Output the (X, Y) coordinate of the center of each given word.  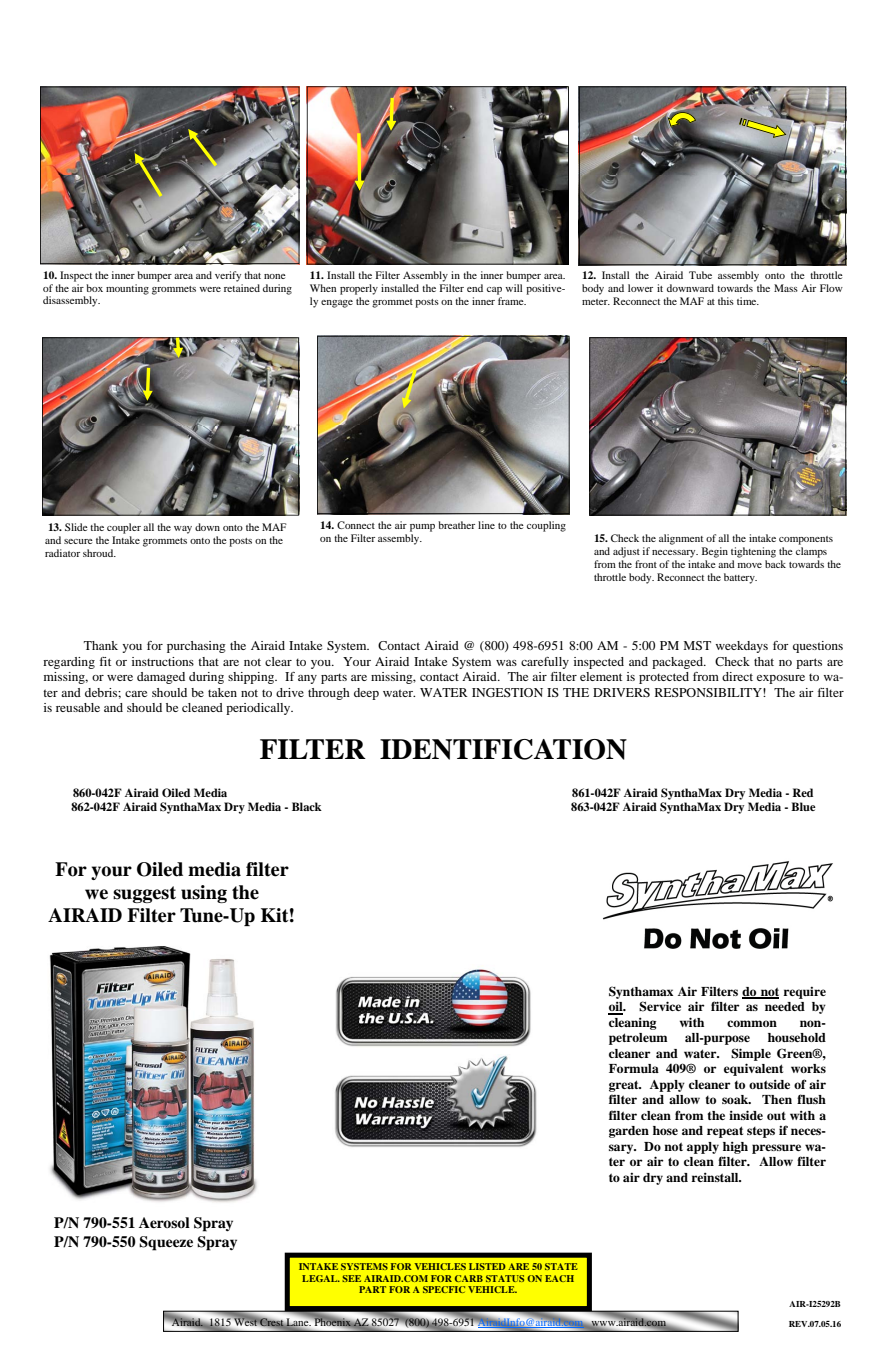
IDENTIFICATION (503, 749)
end (475, 288)
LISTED (487, 1266)
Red (802, 792)
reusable (78, 707)
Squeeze (166, 1243)
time (748, 301)
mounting (127, 289)
